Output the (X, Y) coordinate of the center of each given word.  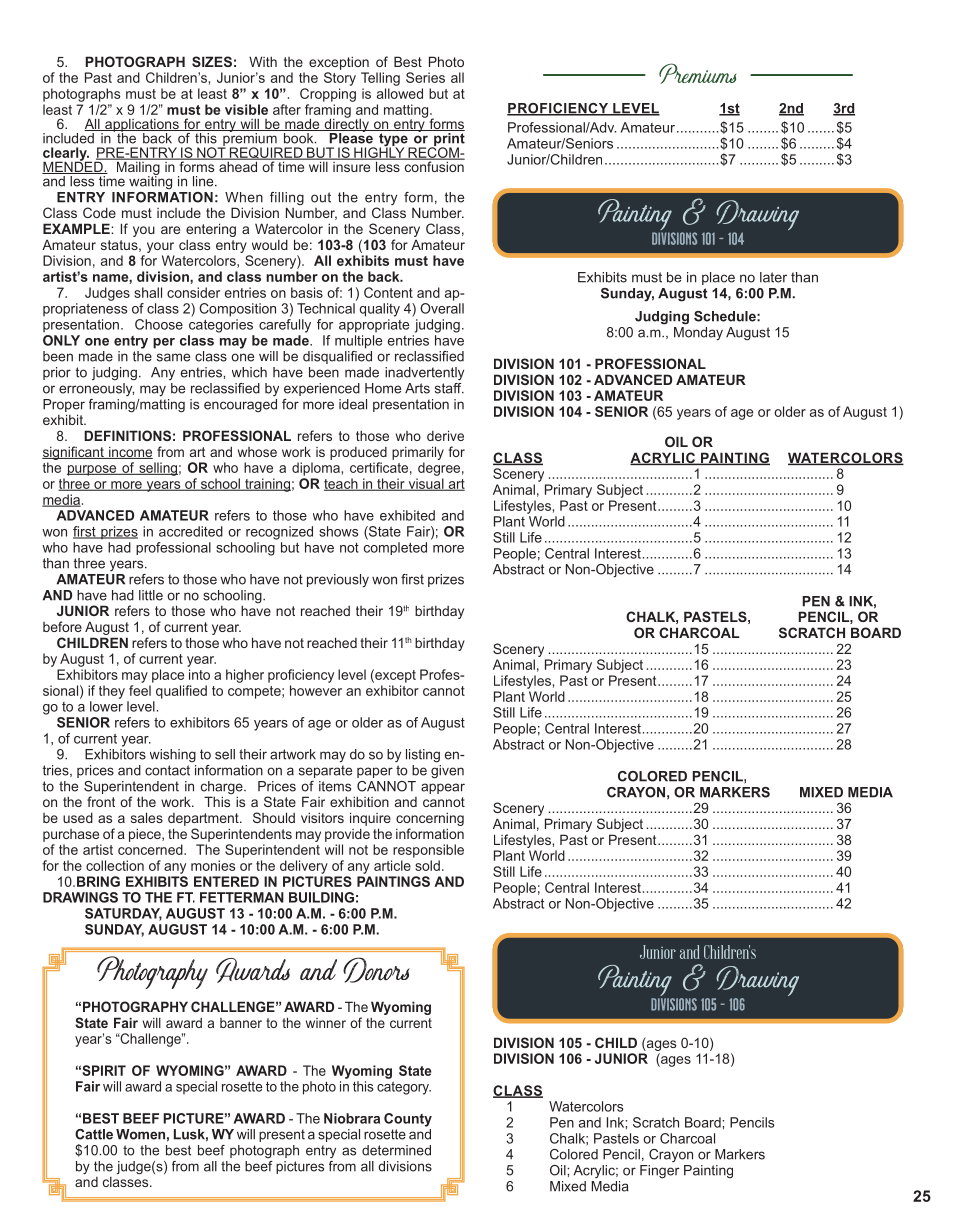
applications (142, 126)
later (773, 277)
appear (443, 788)
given (447, 770)
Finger (660, 1172)
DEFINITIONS (127, 435)
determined (396, 1150)
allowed (400, 93)
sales (147, 817)
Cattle (94, 1134)
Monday (698, 332)
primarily (418, 453)
